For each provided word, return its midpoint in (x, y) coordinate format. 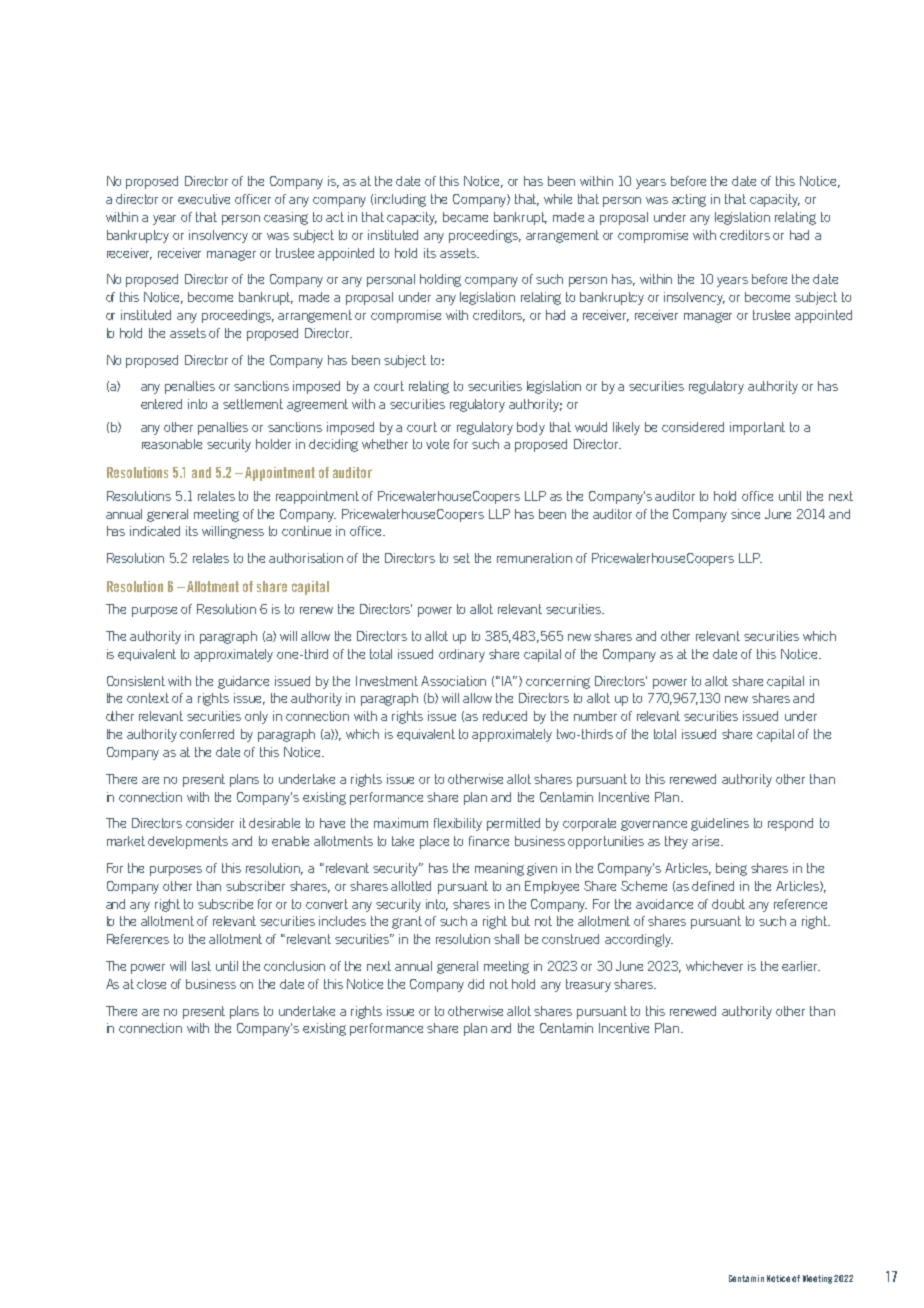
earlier (801, 966)
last (201, 966)
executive (204, 199)
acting (689, 200)
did (476, 984)
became (465, 217)
